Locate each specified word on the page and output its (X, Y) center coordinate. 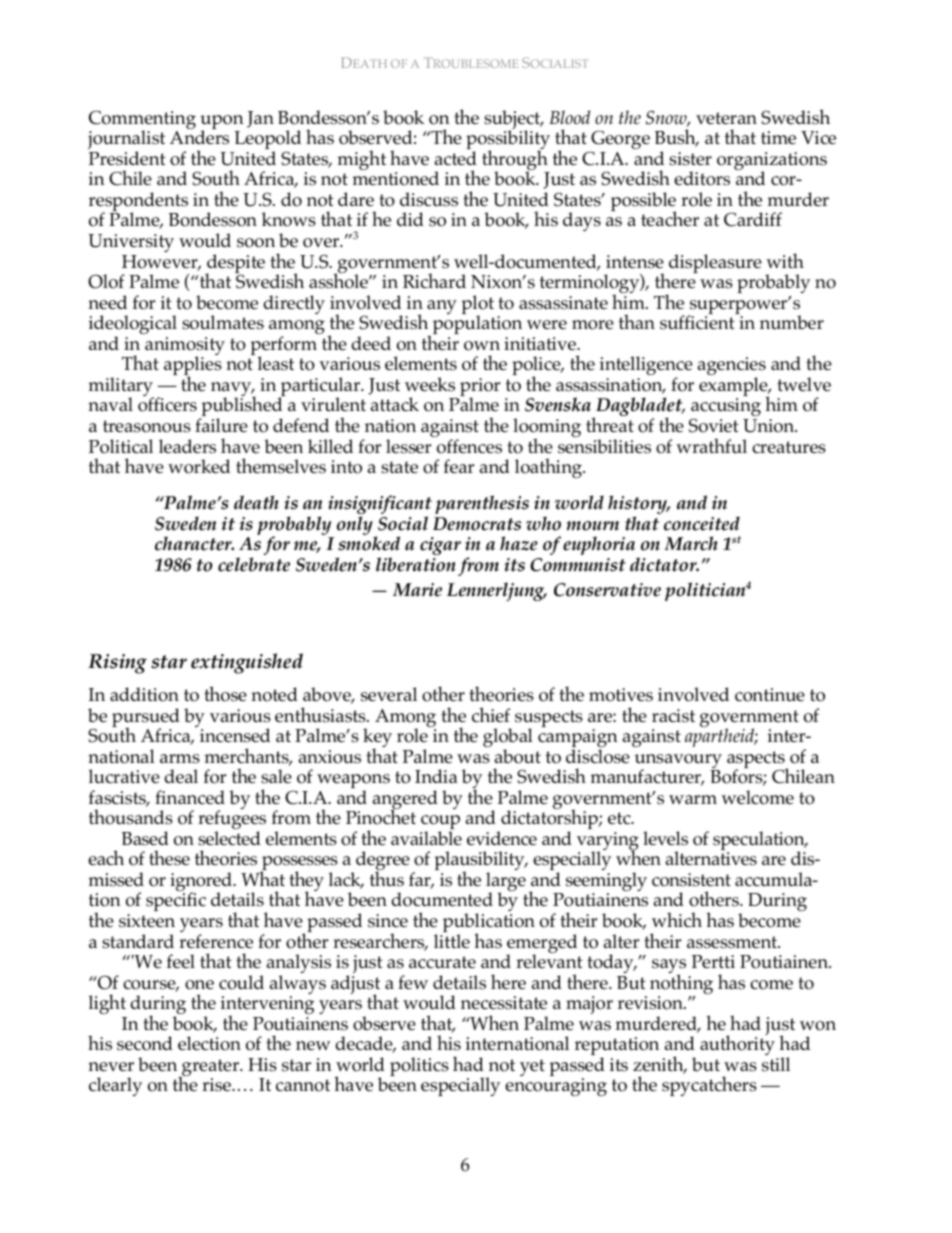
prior (480, 388)
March (691, 543)
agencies (732, 367)
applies (193, 367)
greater (211, 1069)
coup (440, 823)
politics (419, 1066)
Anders (199, 137)
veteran (726, 118)
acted (456, 158)
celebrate (254, 564)
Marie (417, 590)
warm (693, 799)
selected (229, 838)
